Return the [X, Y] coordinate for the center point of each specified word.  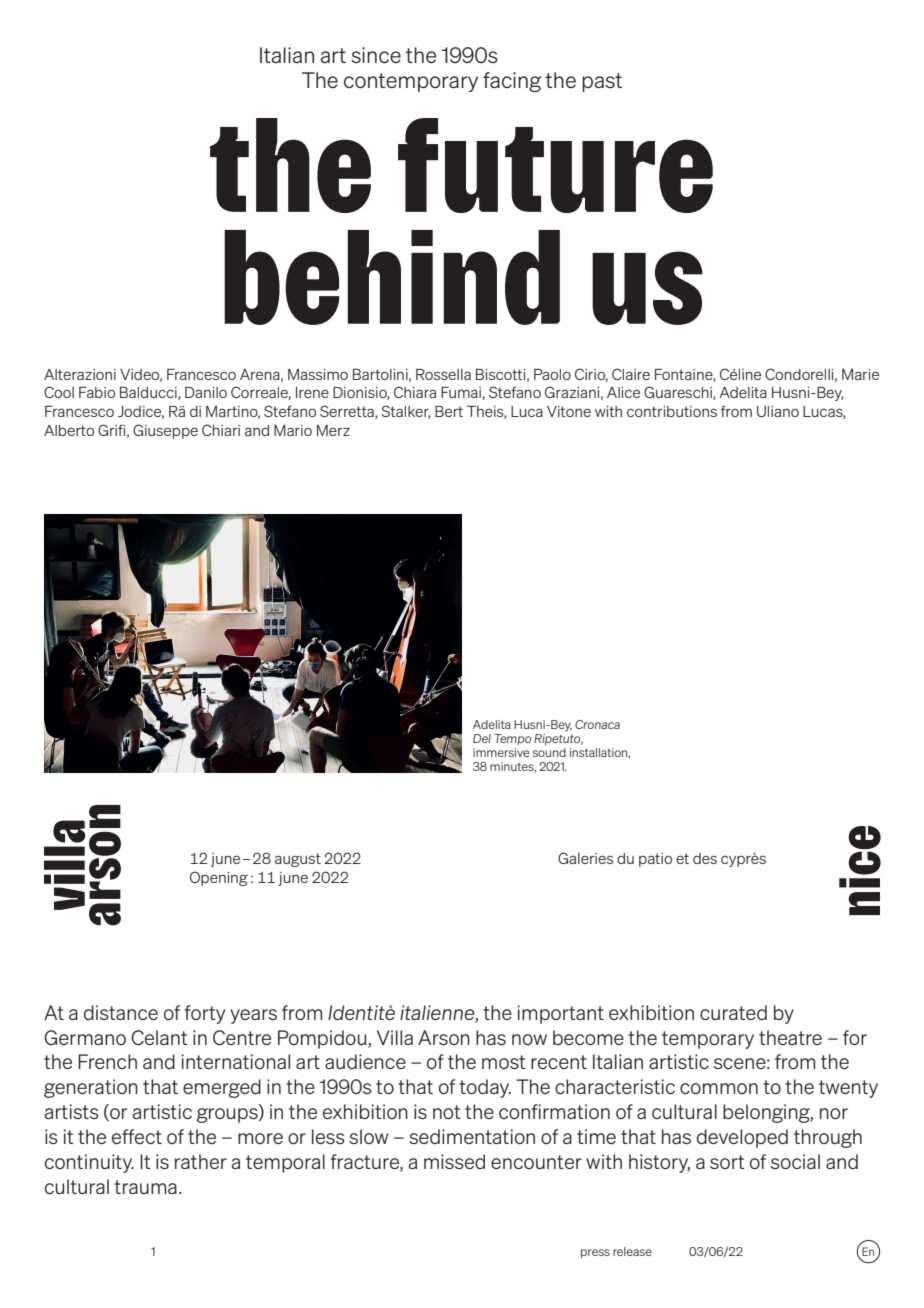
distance [121, 1012]
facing [512, 82]
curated [733, 1012]
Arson [444, 1037]
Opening [219, 878]
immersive [501, 752]
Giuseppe [165, 431]
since [376, 55]
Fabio [97, 392]
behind [392, 277]
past [602, 82]
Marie [860, 374]
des [705, 858]
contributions [672, 411]
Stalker [405, 412]
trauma [145, 1187]
